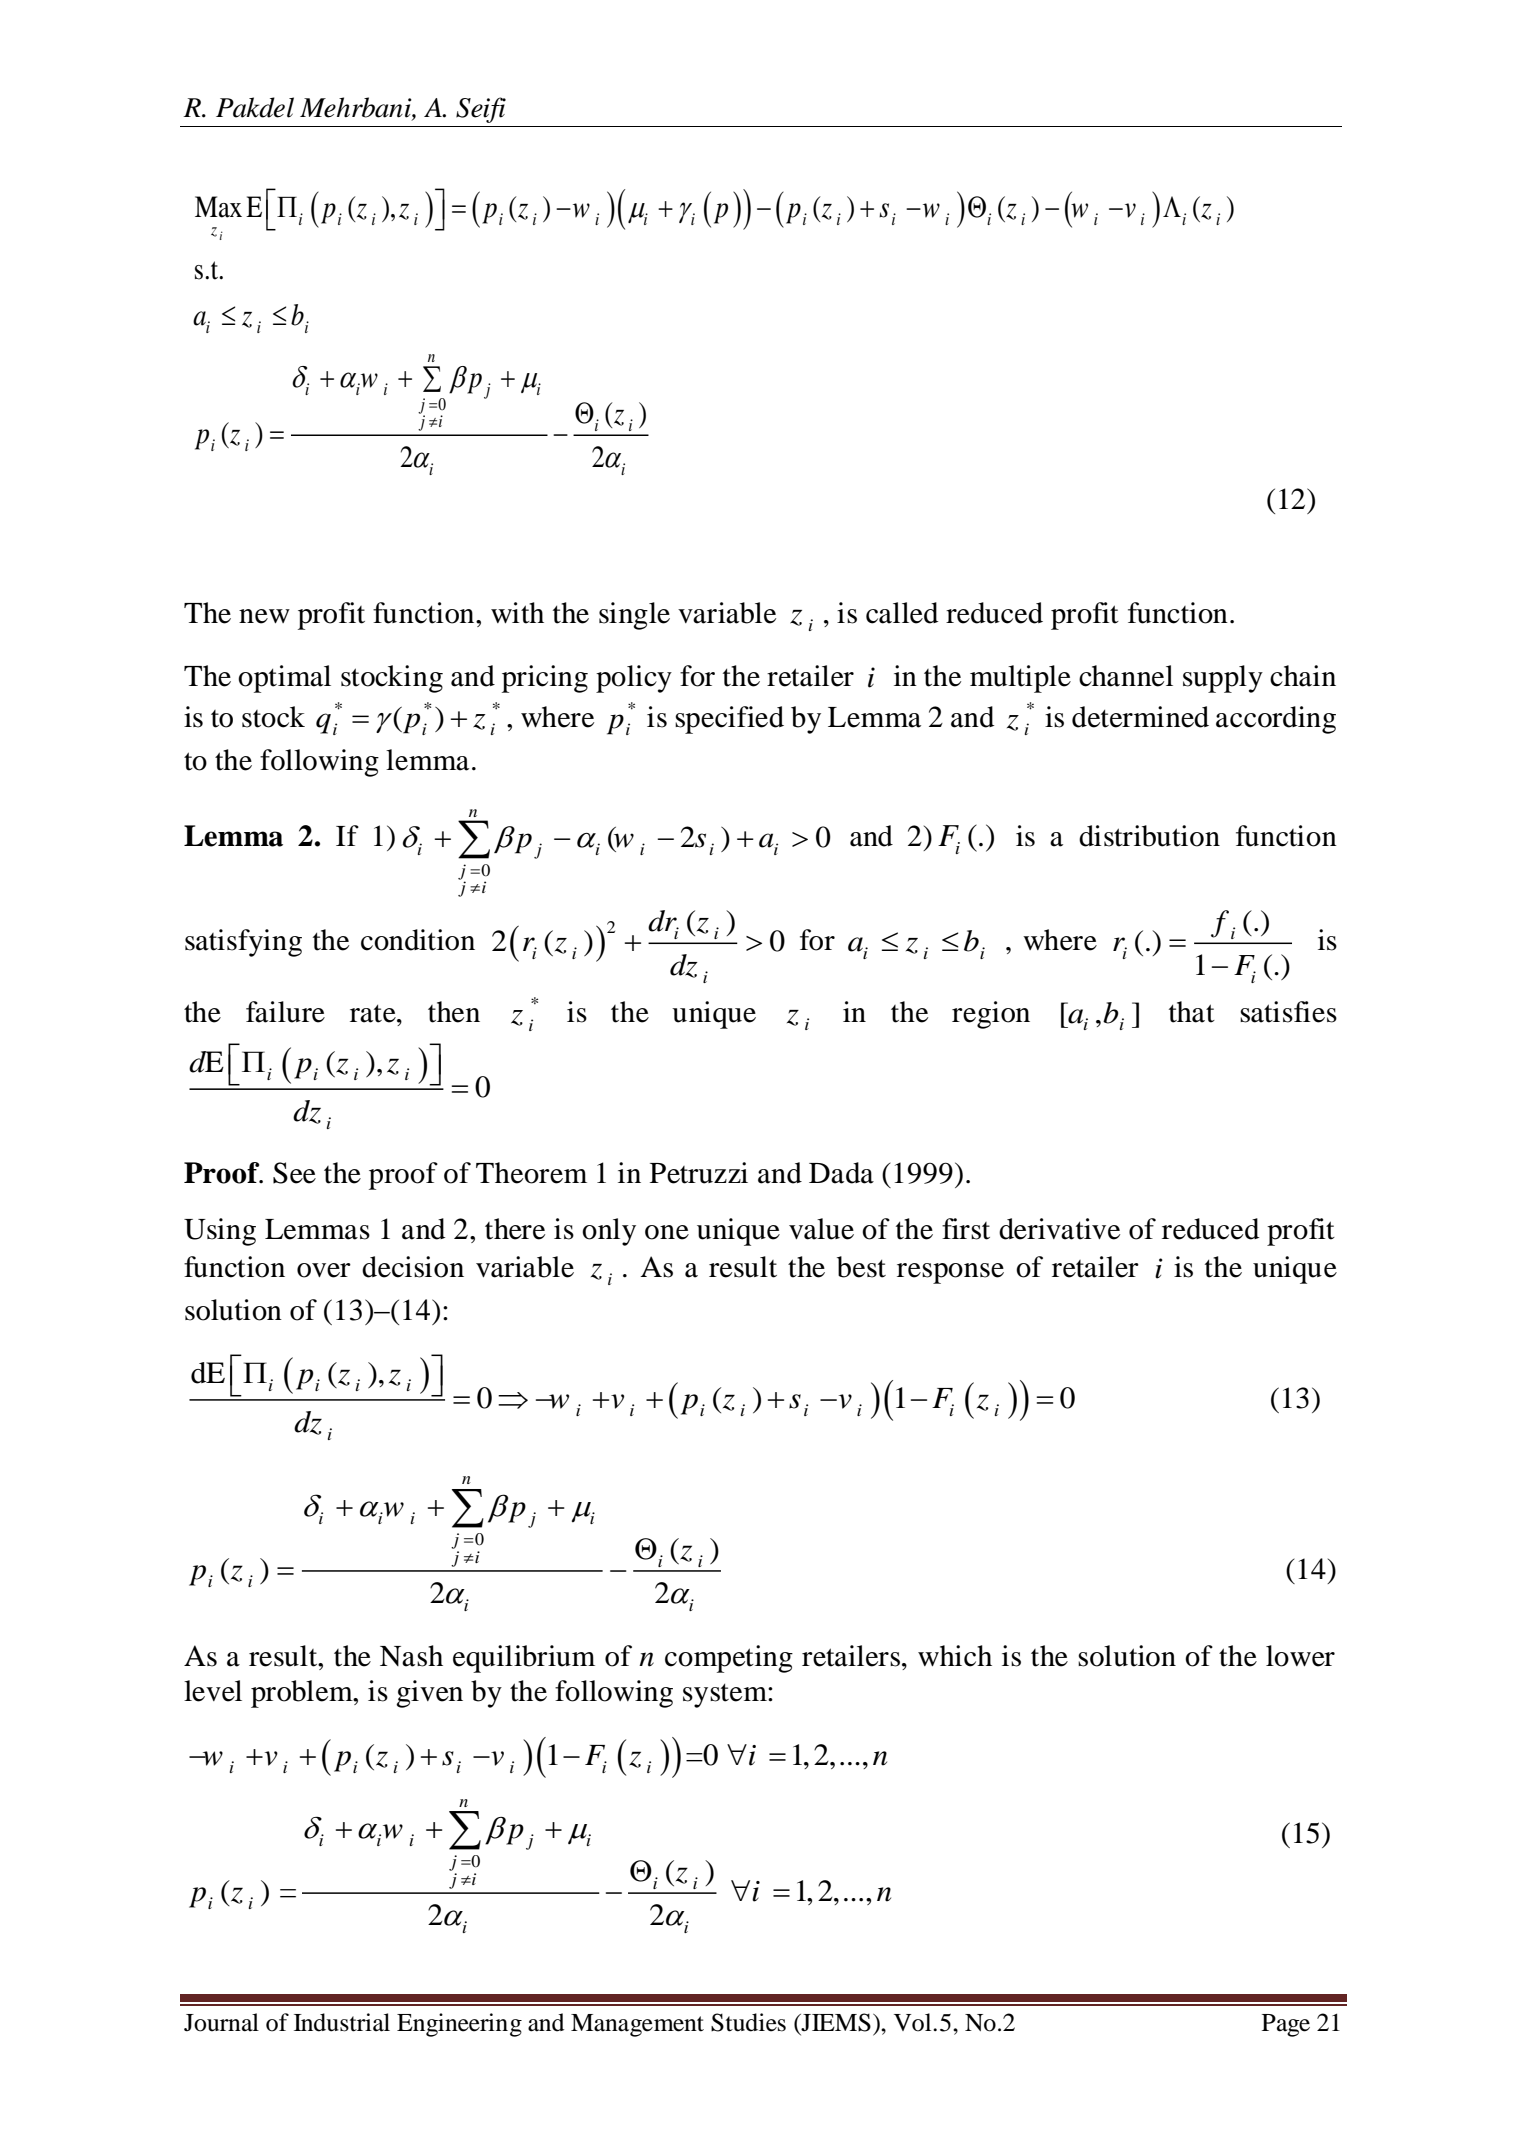  Describe the element at coordinates (342, 2022) in the screenshot. I see `Industrial` at that location.
